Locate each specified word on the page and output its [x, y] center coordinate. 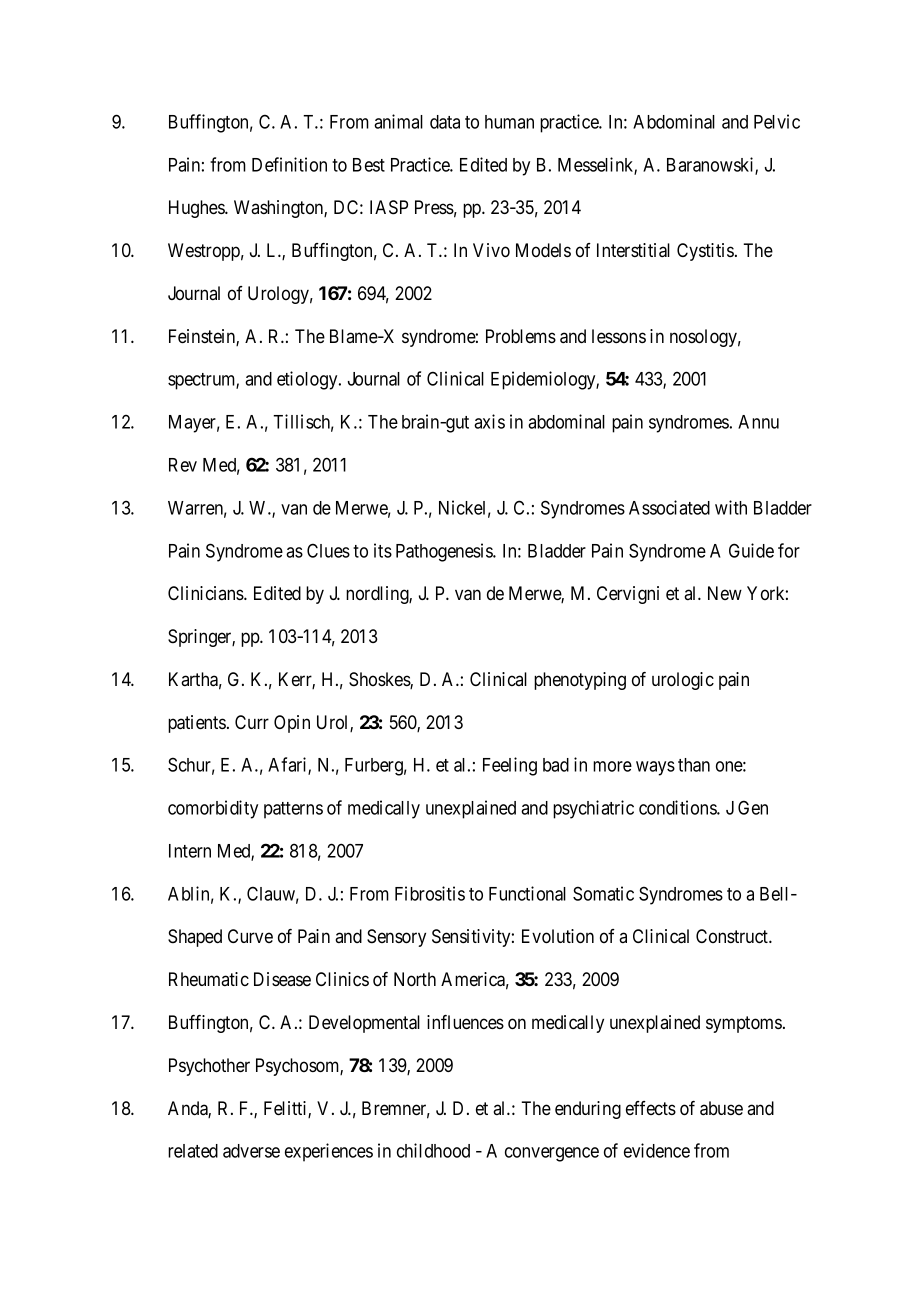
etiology [308, 380]
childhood [433, 1150]
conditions [678, 807]
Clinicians [206, 593]
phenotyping [580, 681]
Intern [190, 851]
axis [489, 421]
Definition [289, 164]
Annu [758, 422]
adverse [251, 1151]
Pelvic [777, 121]
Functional [527, 893]
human [509, 122]
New [725, 593]
